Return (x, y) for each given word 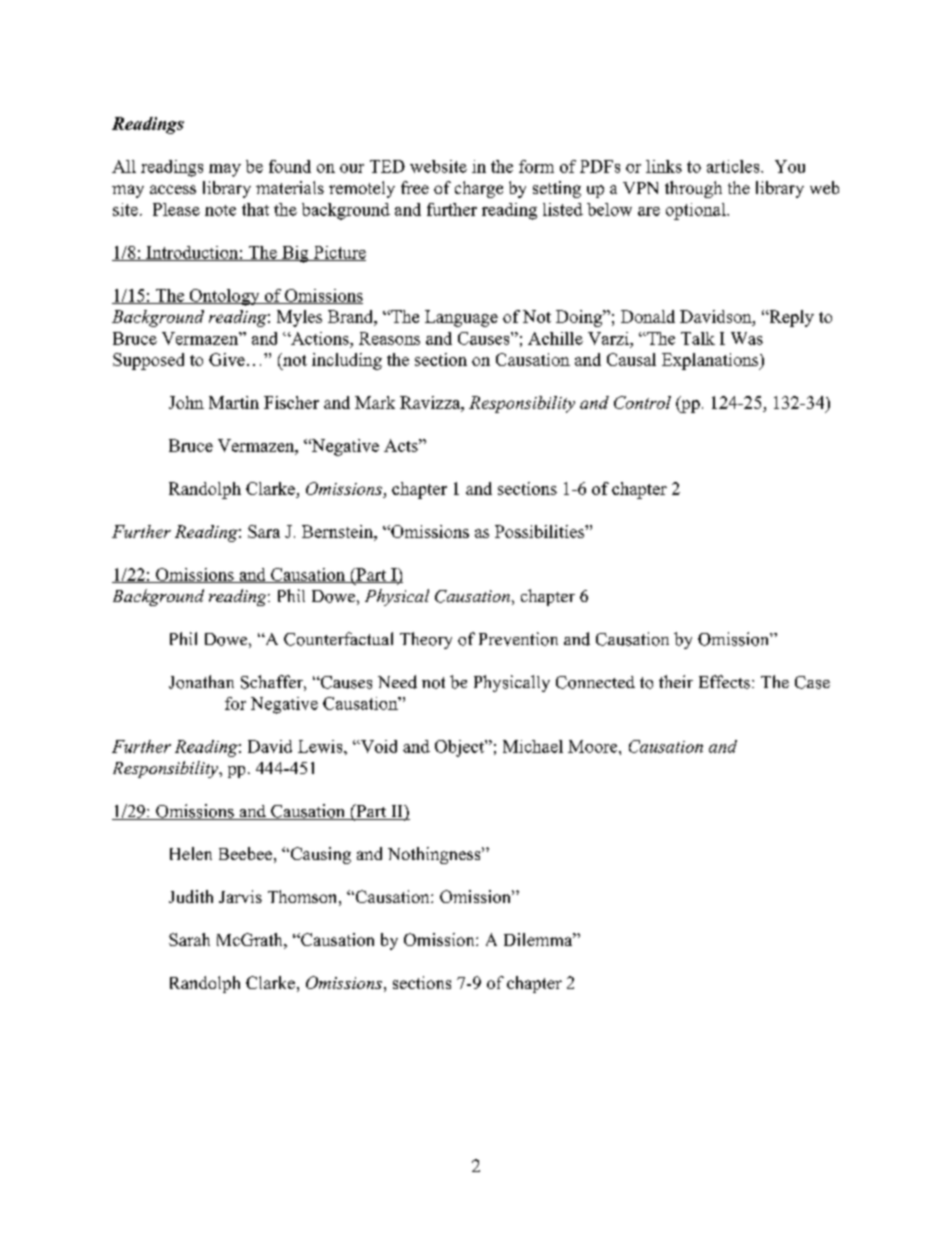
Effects (724, 682)
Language (461, 318)
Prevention (518, 639)
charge (479, 189)
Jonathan (201, 682)
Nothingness (435, 855)
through (693, 189)
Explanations (711, 361)
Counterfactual (338, 639)
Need (397, 682)
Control (642, 402)
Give (227, 359)
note (220, 210)
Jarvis (240, 896)
